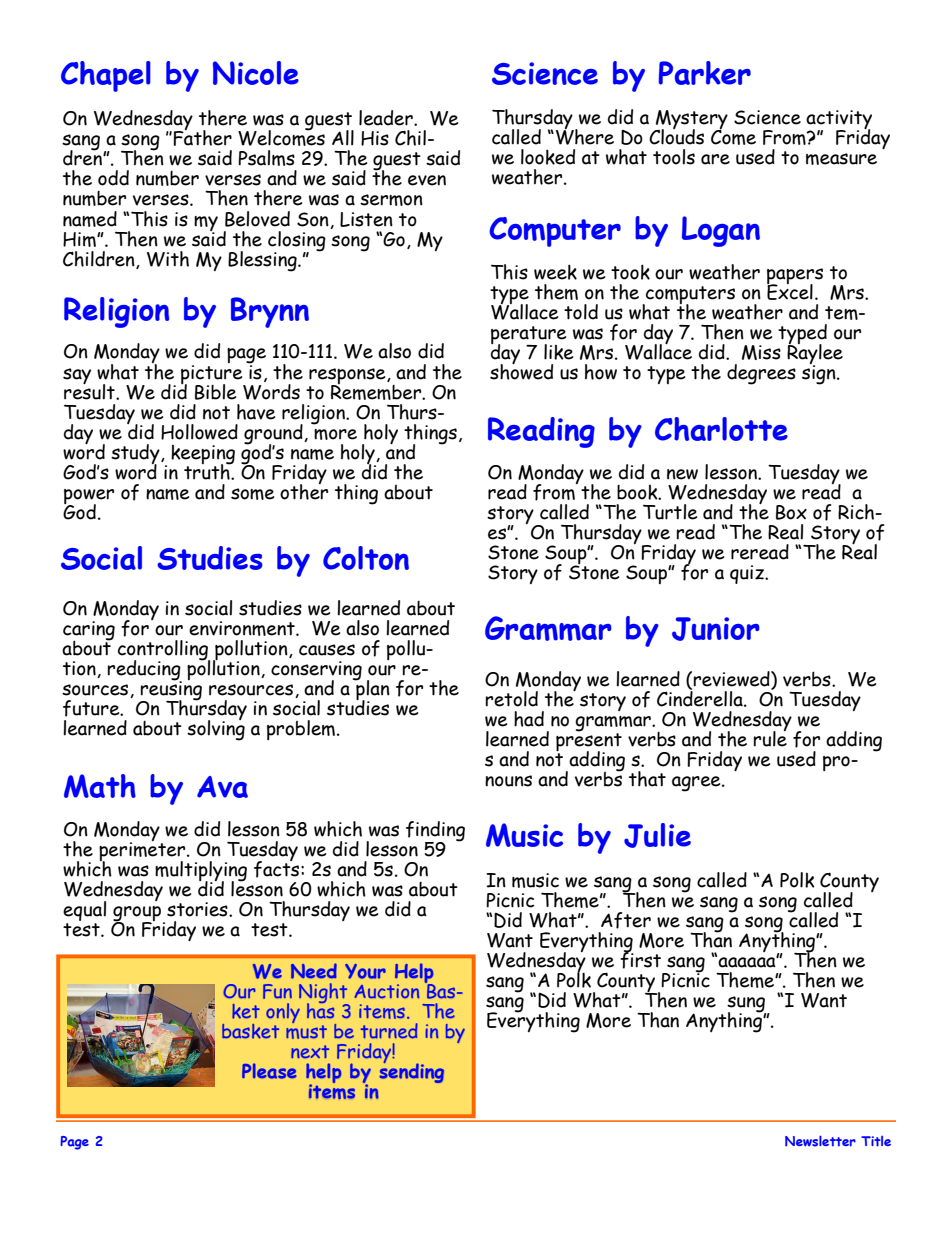 This document has height=1233, width=952. I want to click on sending, so click(411, 1072).
